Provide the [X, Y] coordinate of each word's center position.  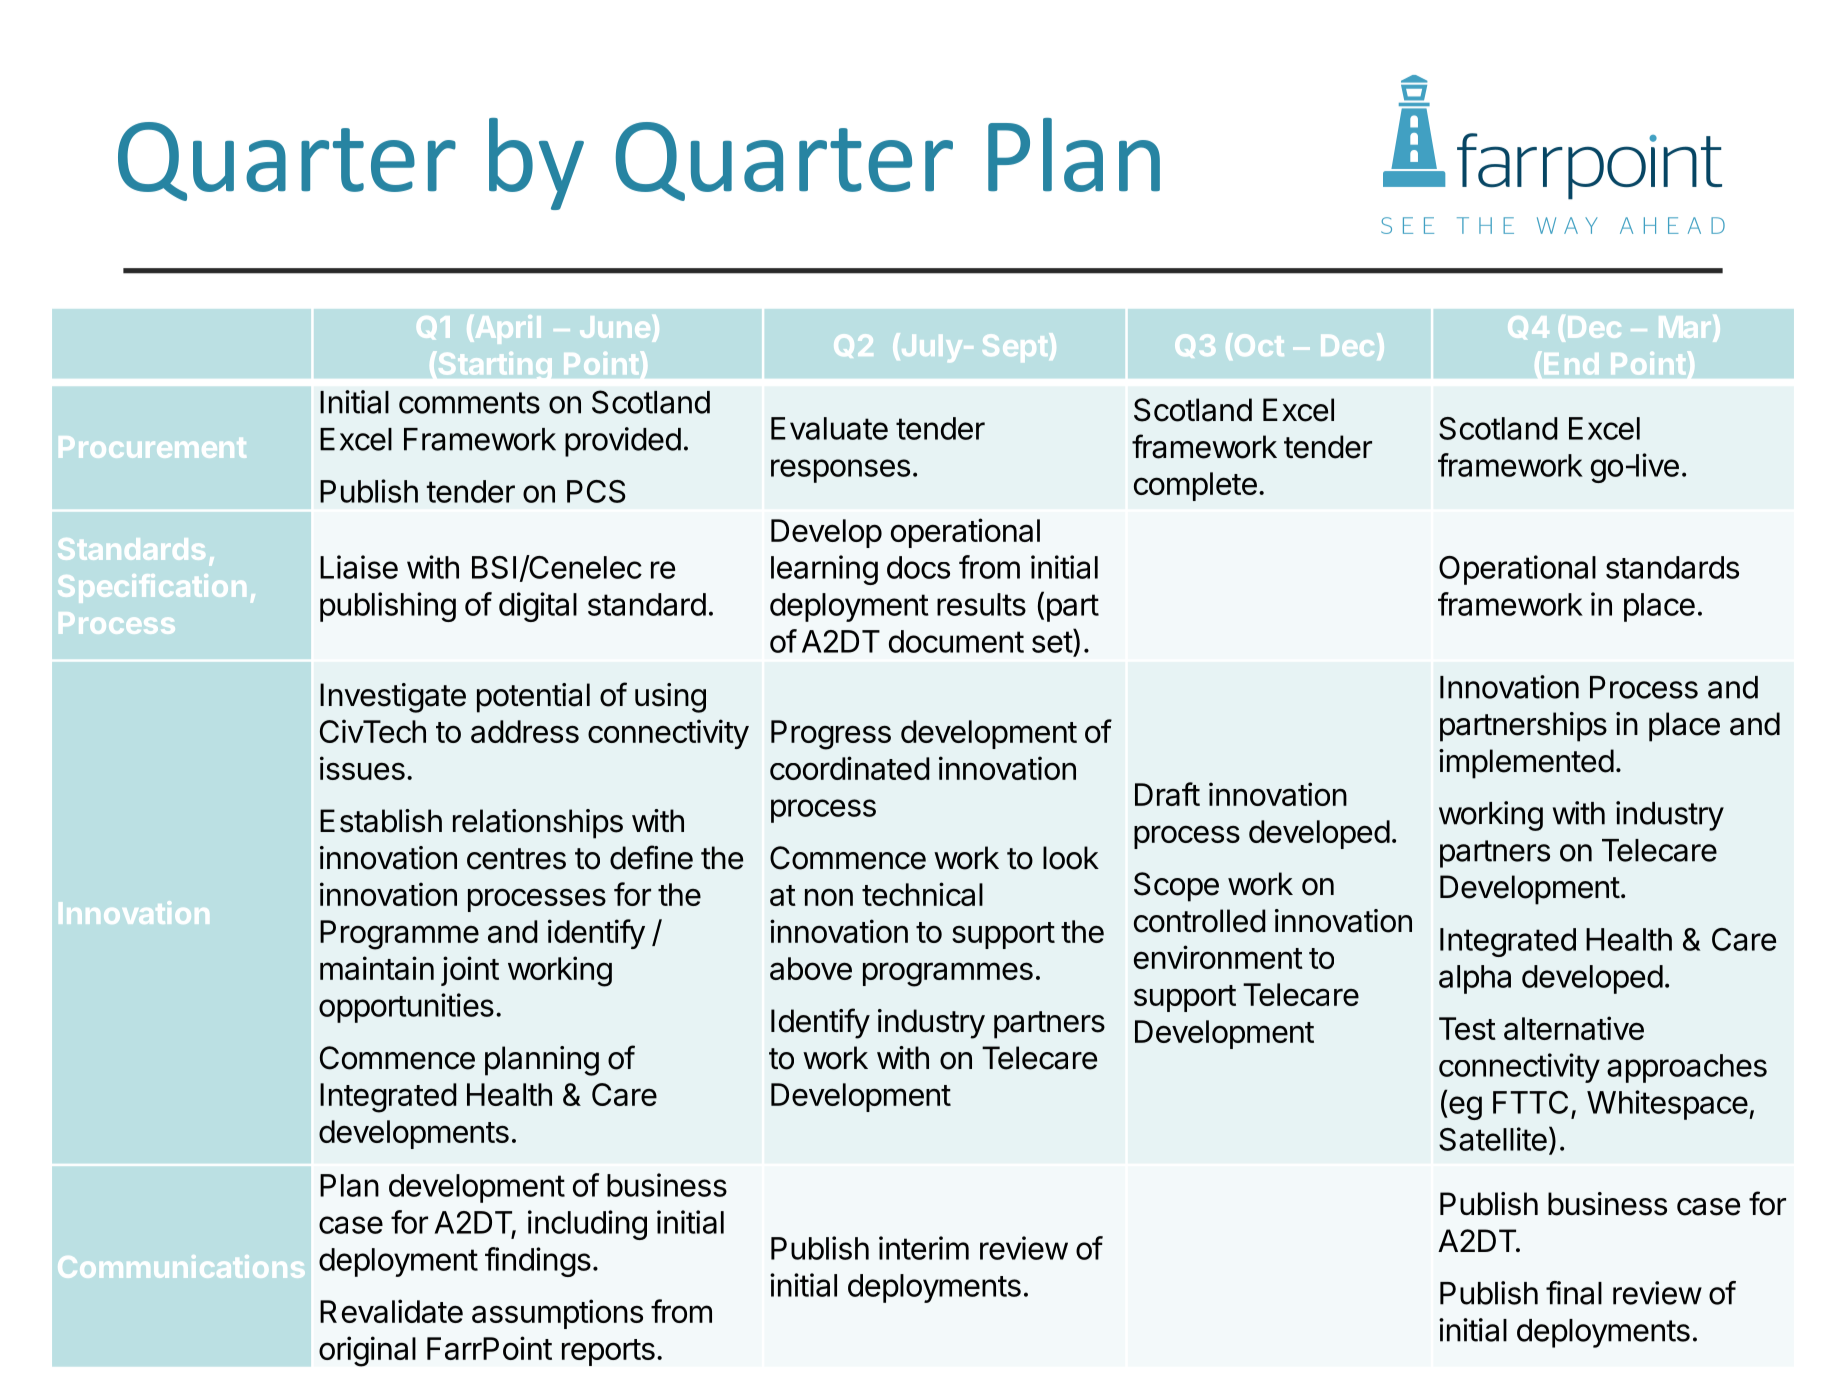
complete [1195, 486]
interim [924, 1248]
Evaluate [829, 428]
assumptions [557, 1314]
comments [469, 403]
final [1574, 1293]
